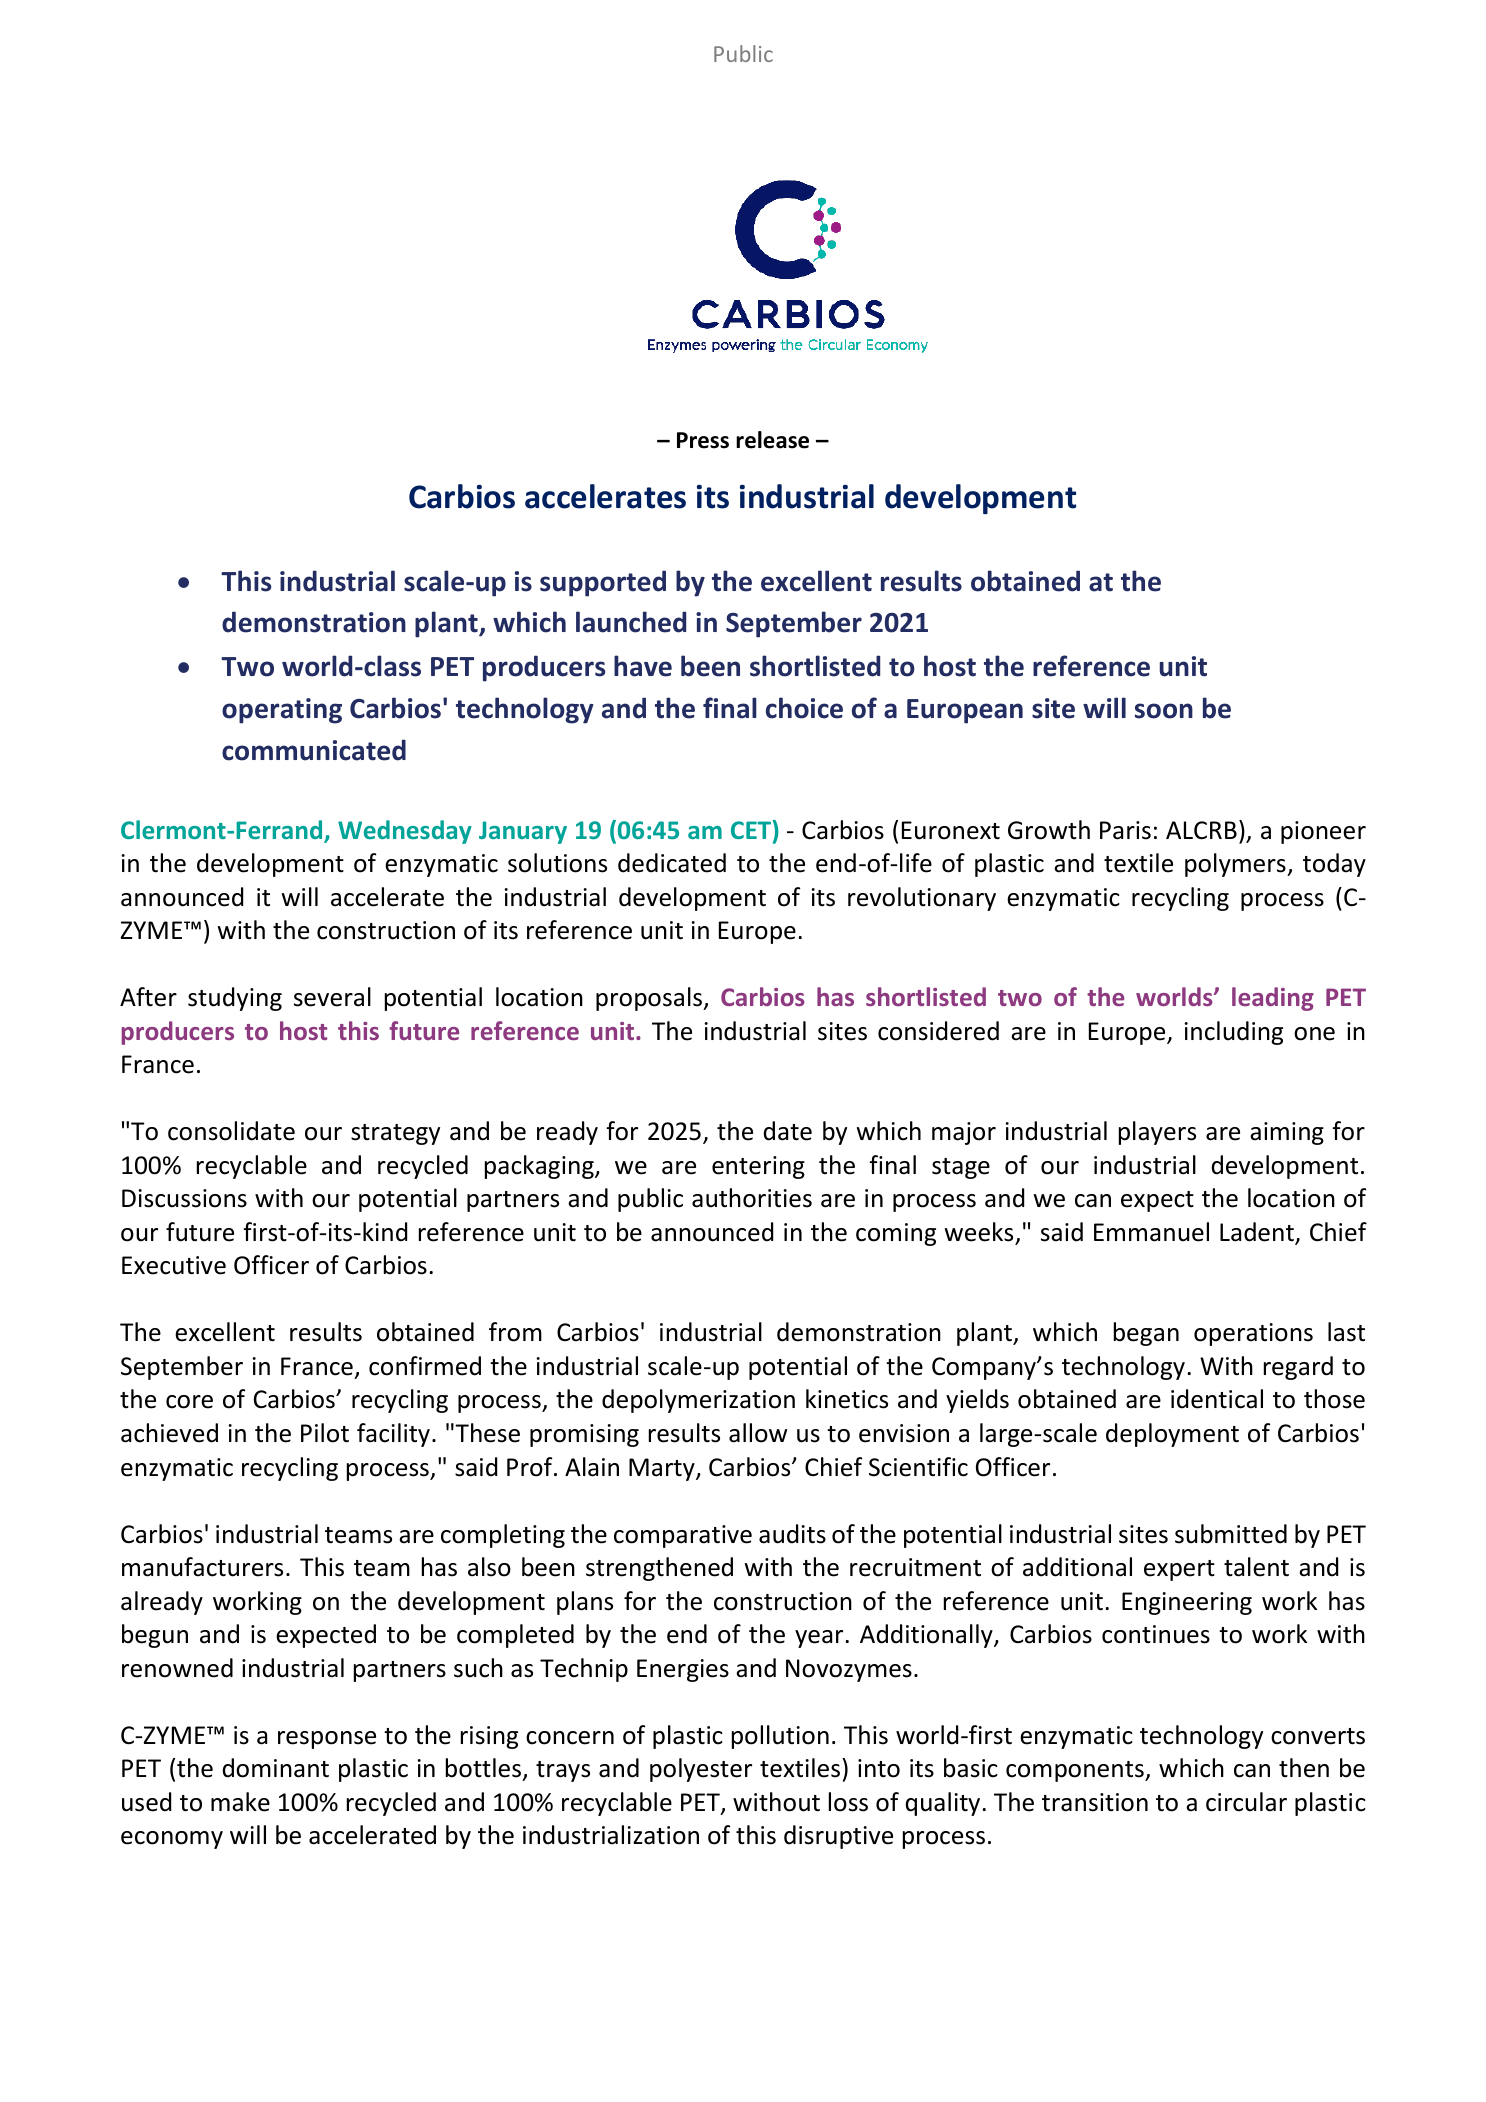 Image resolution: width=1486 pixels, height=2102 pixels. What do you see at coordinates (1164, 711) in the screenshot?
I see `soon` at bounding box center [1164, 711].
